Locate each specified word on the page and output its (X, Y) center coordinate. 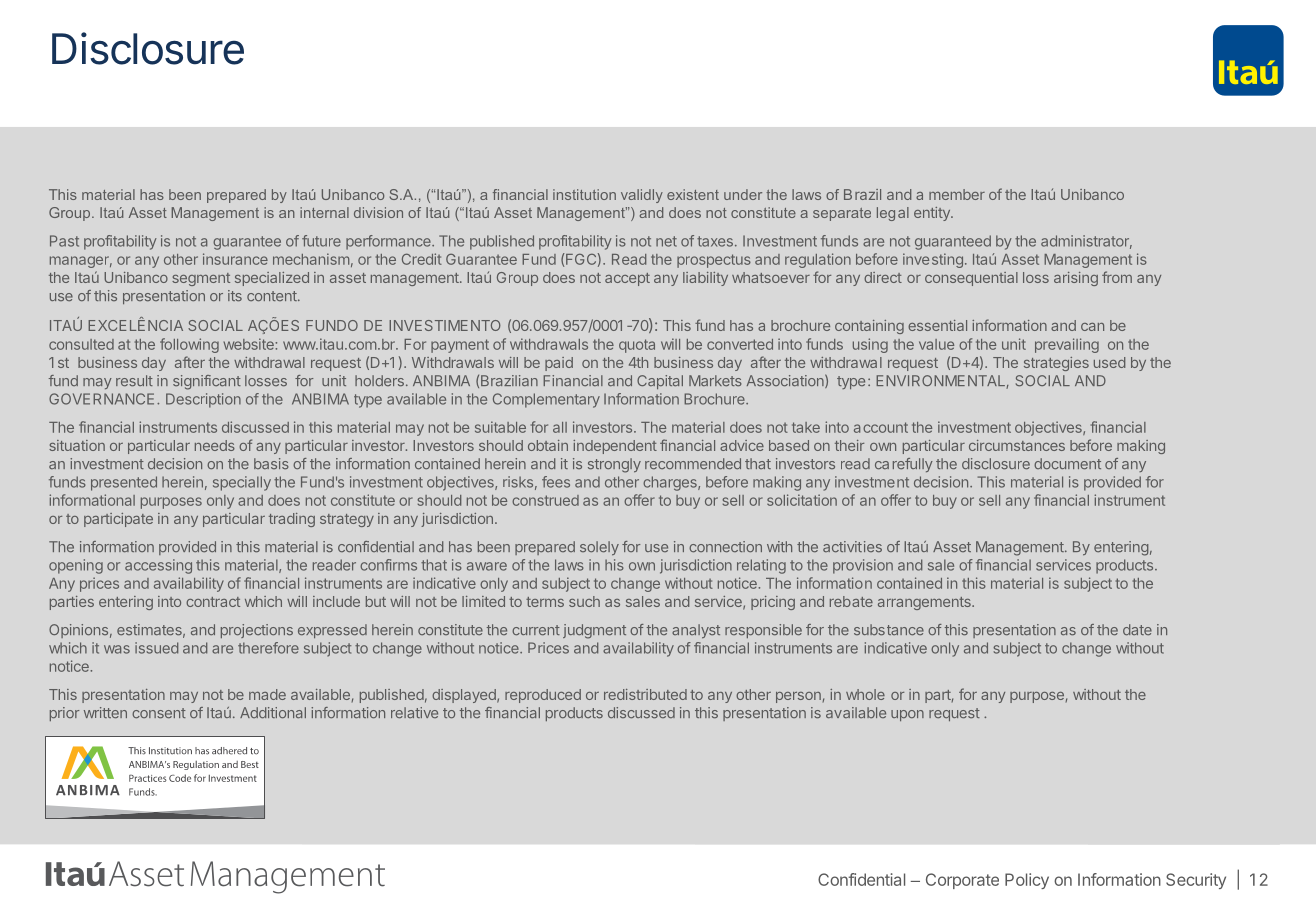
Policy (1027, 881)
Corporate (962, 881)
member (957, 194)
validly (642, 196)
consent (159, 713)
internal (324, 212)
